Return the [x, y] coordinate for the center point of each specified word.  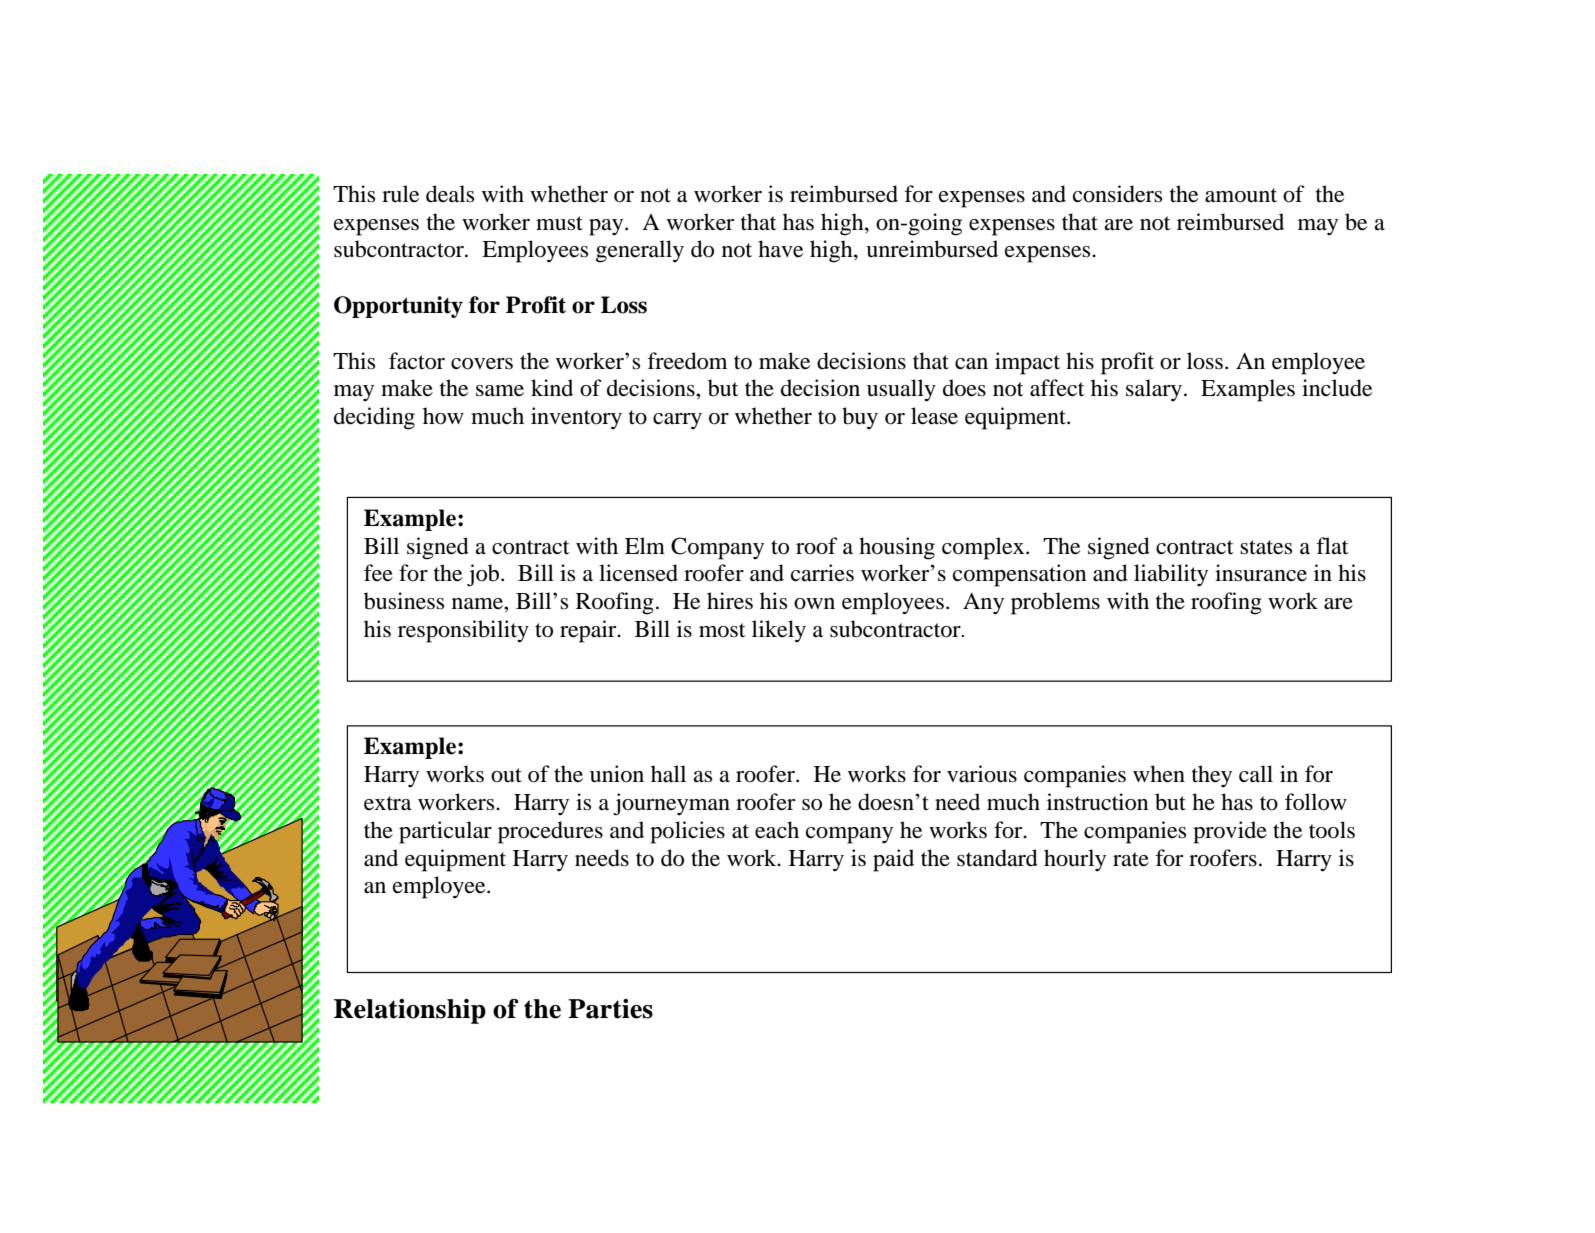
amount [1241, 195]
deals [450, 194]
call [1256, 773]
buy [860, 418]
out [506, 775]
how [443, 416]
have [780, 249]
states [1266, 547]
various [982, 774]
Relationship [410, 1011]
